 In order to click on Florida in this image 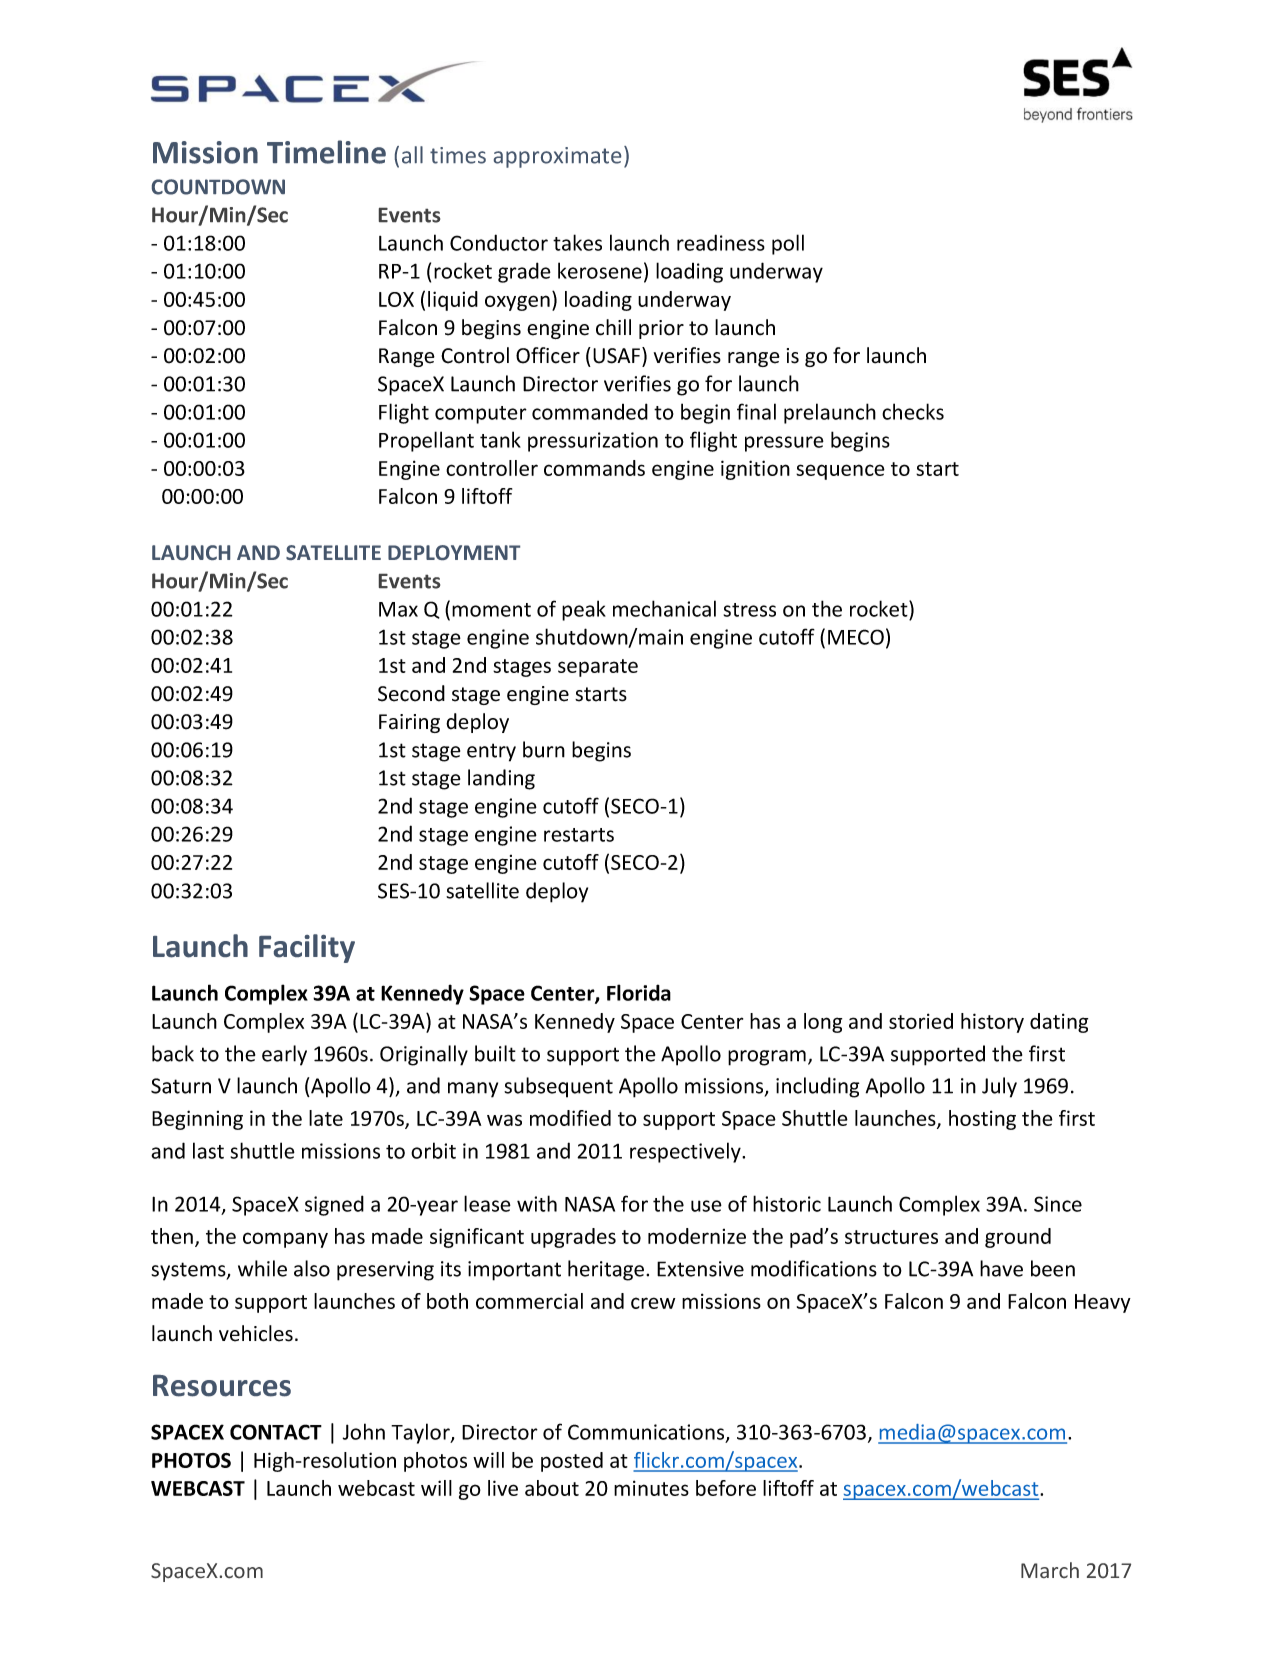, I will do `click(639, 992)`.
